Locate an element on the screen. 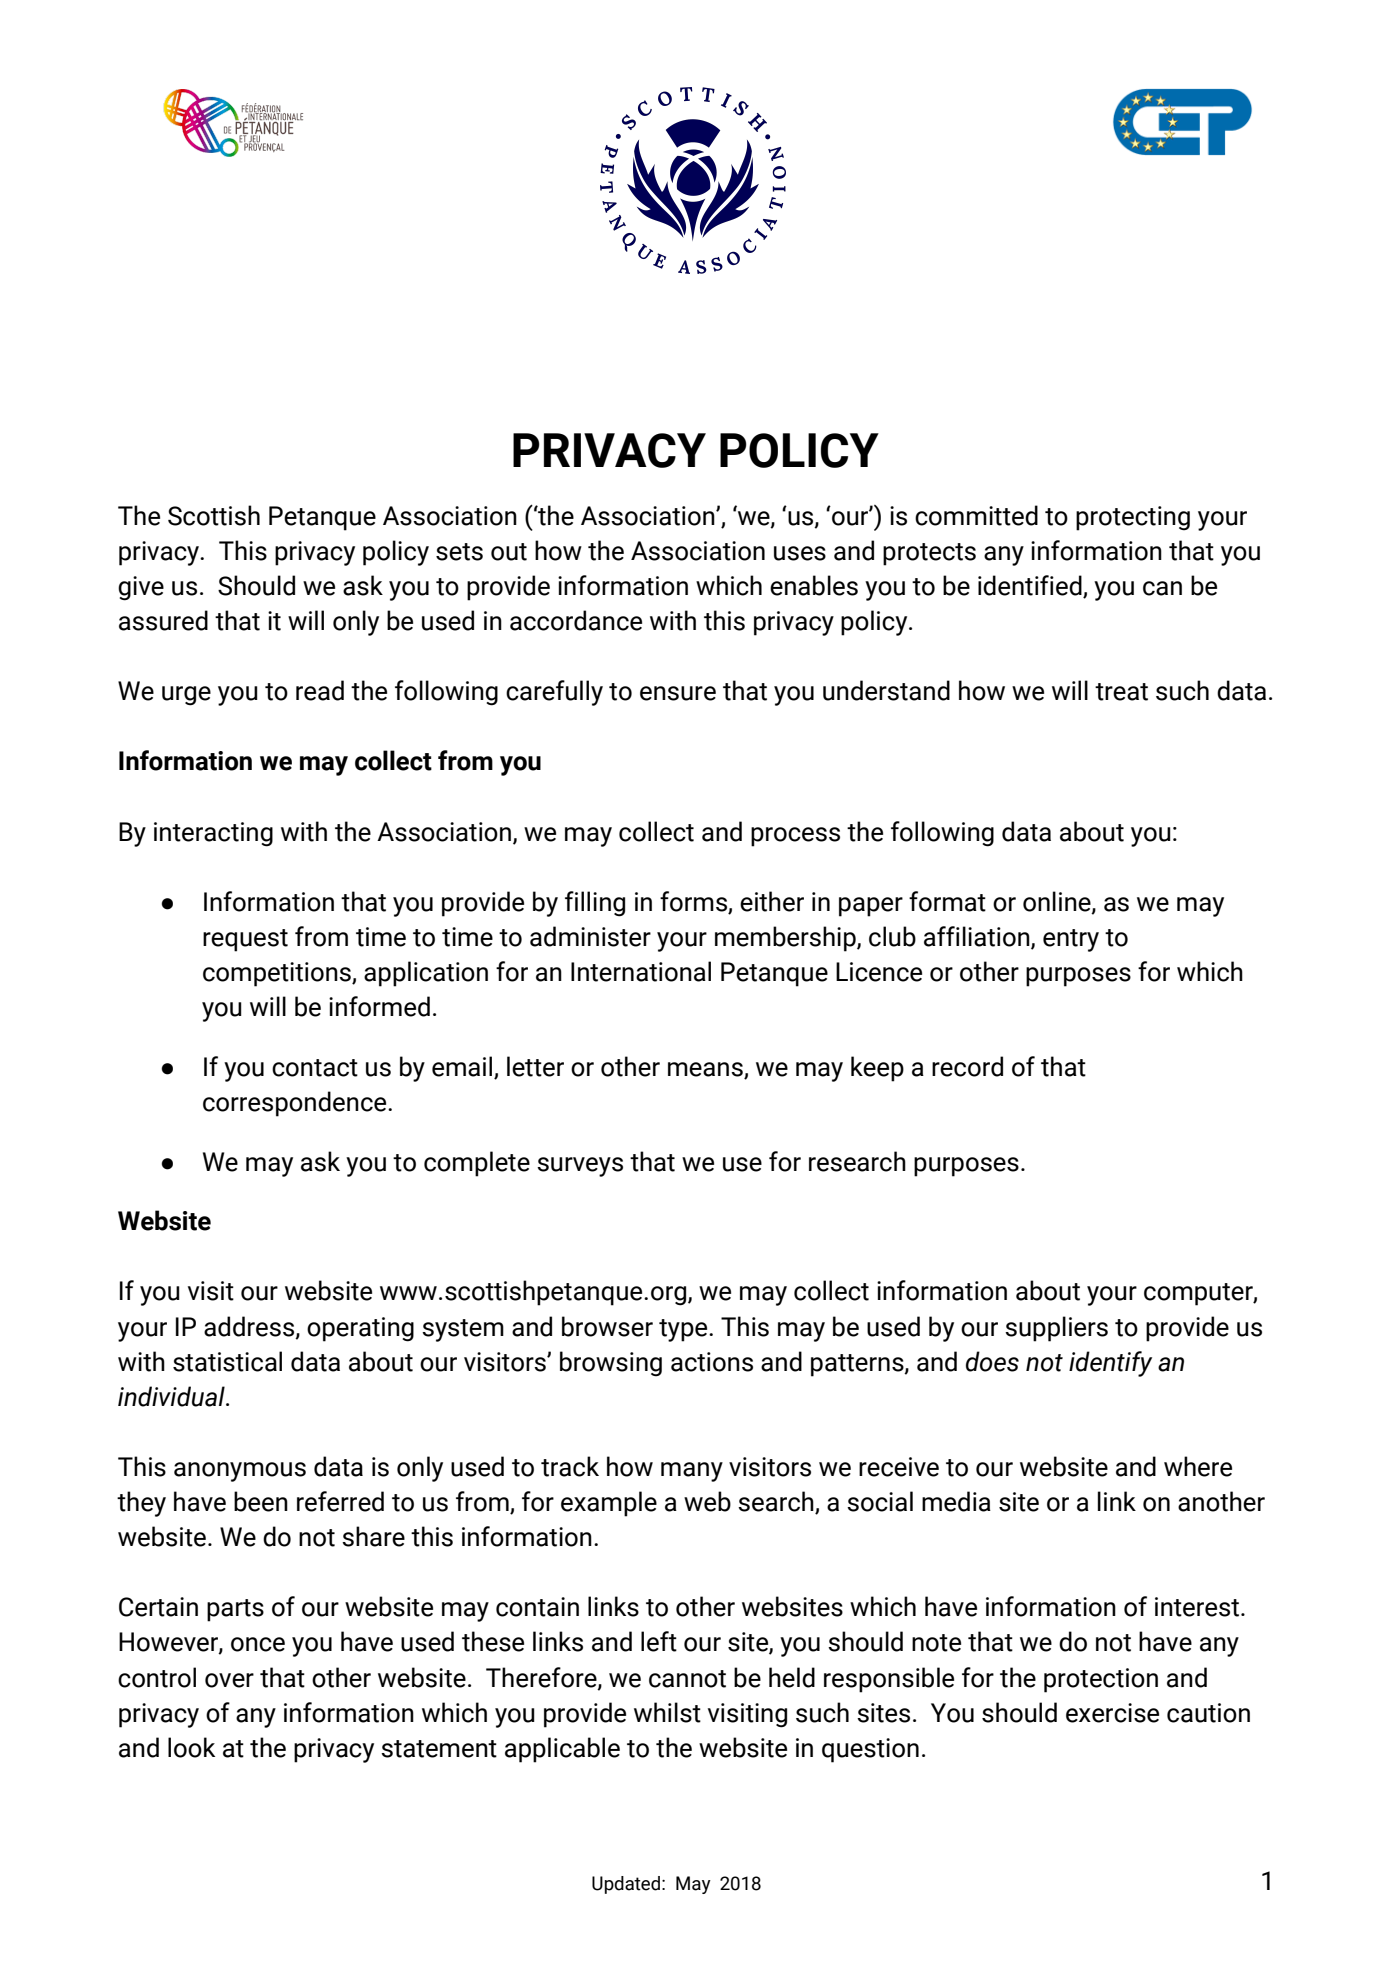 The height and width of the screenshot is (1971, 1393). record is located at coordinates (967, 1066).
